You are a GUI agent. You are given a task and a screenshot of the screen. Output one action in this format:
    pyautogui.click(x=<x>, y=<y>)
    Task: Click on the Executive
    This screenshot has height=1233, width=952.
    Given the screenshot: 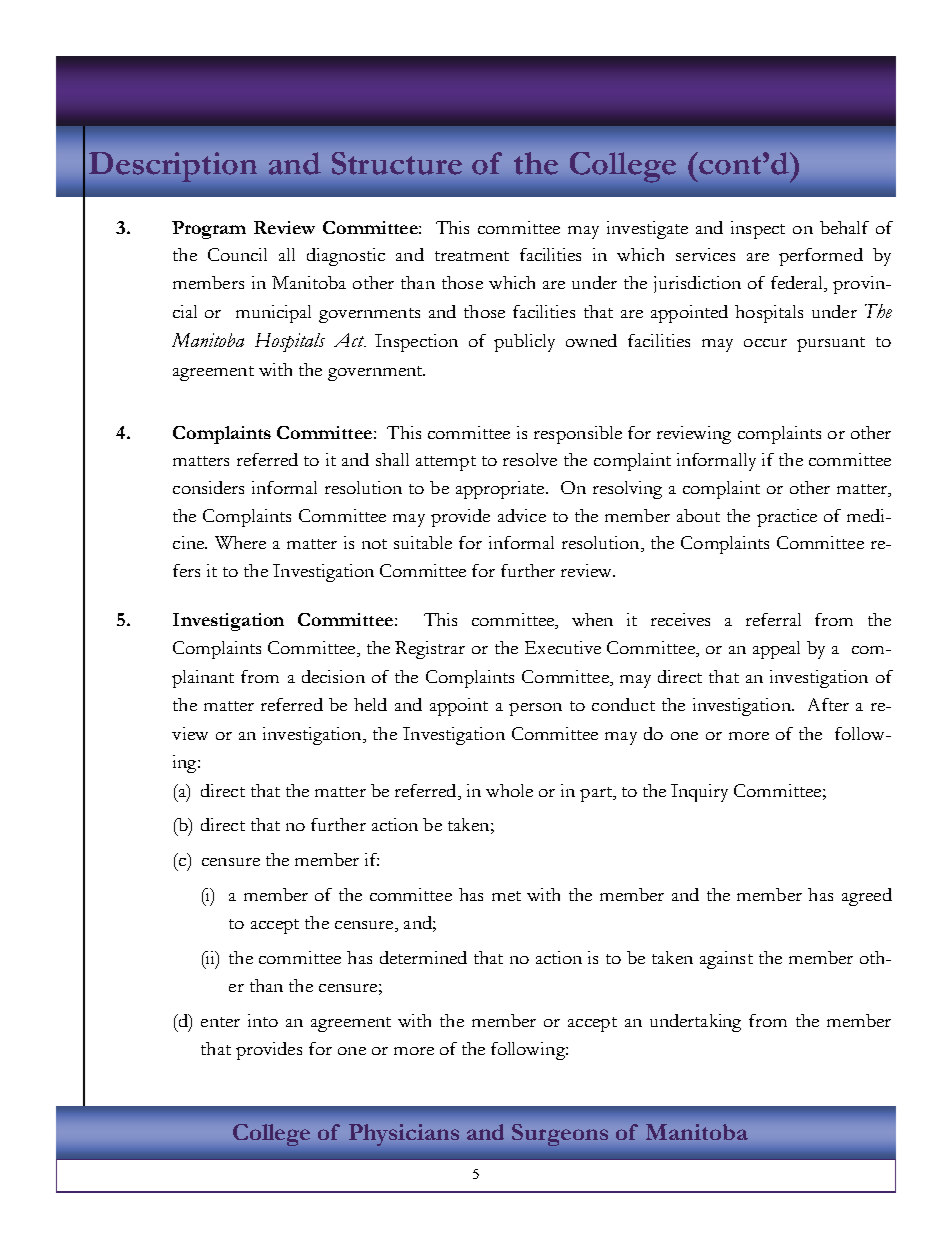 What is the action you would take?
    pyautogui.click(x=563, y=647)
